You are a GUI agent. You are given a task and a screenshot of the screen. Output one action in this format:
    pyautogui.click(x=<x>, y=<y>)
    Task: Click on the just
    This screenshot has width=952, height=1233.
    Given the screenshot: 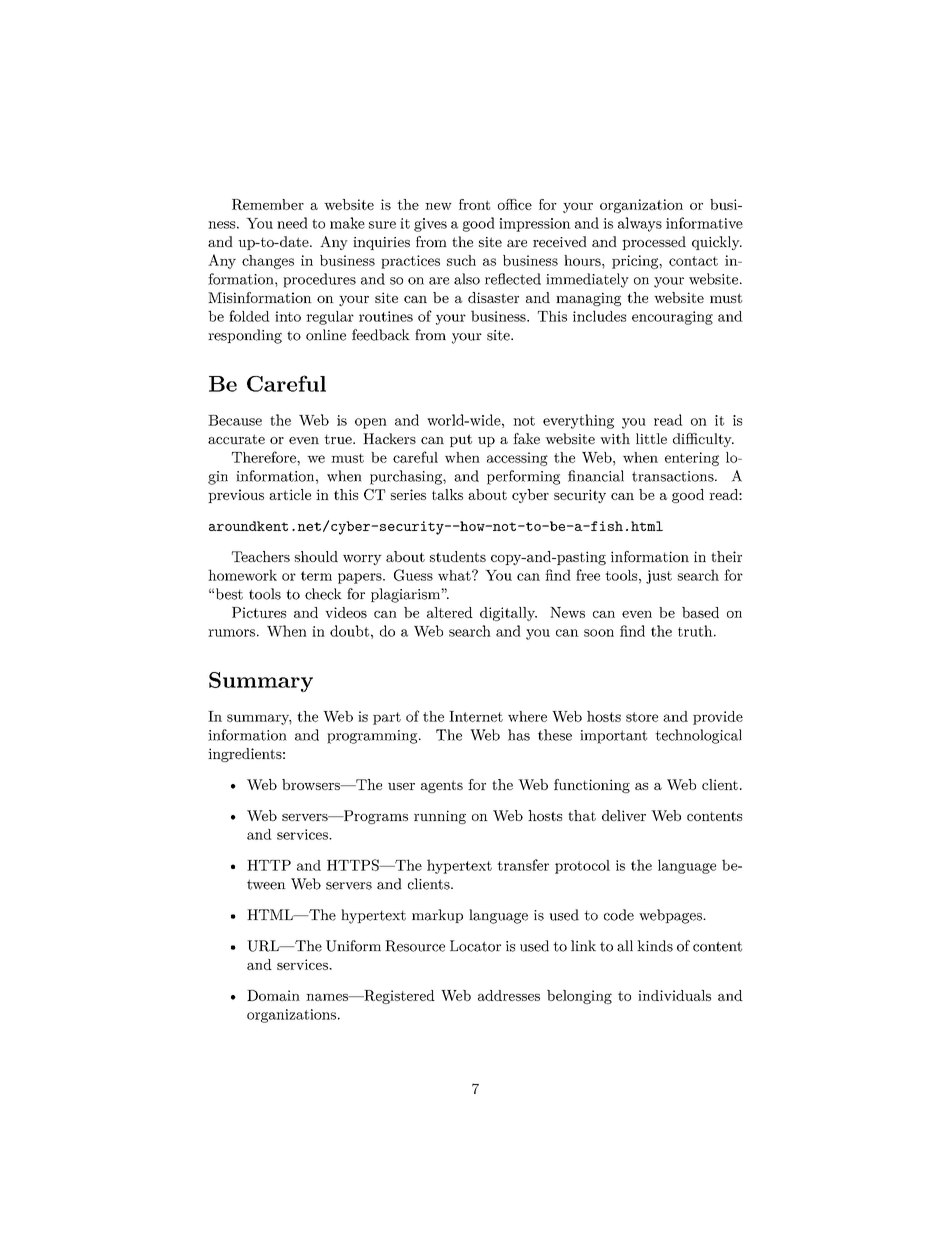 What is the action you would take?
    pyautogui.click(x=659, y=577)
